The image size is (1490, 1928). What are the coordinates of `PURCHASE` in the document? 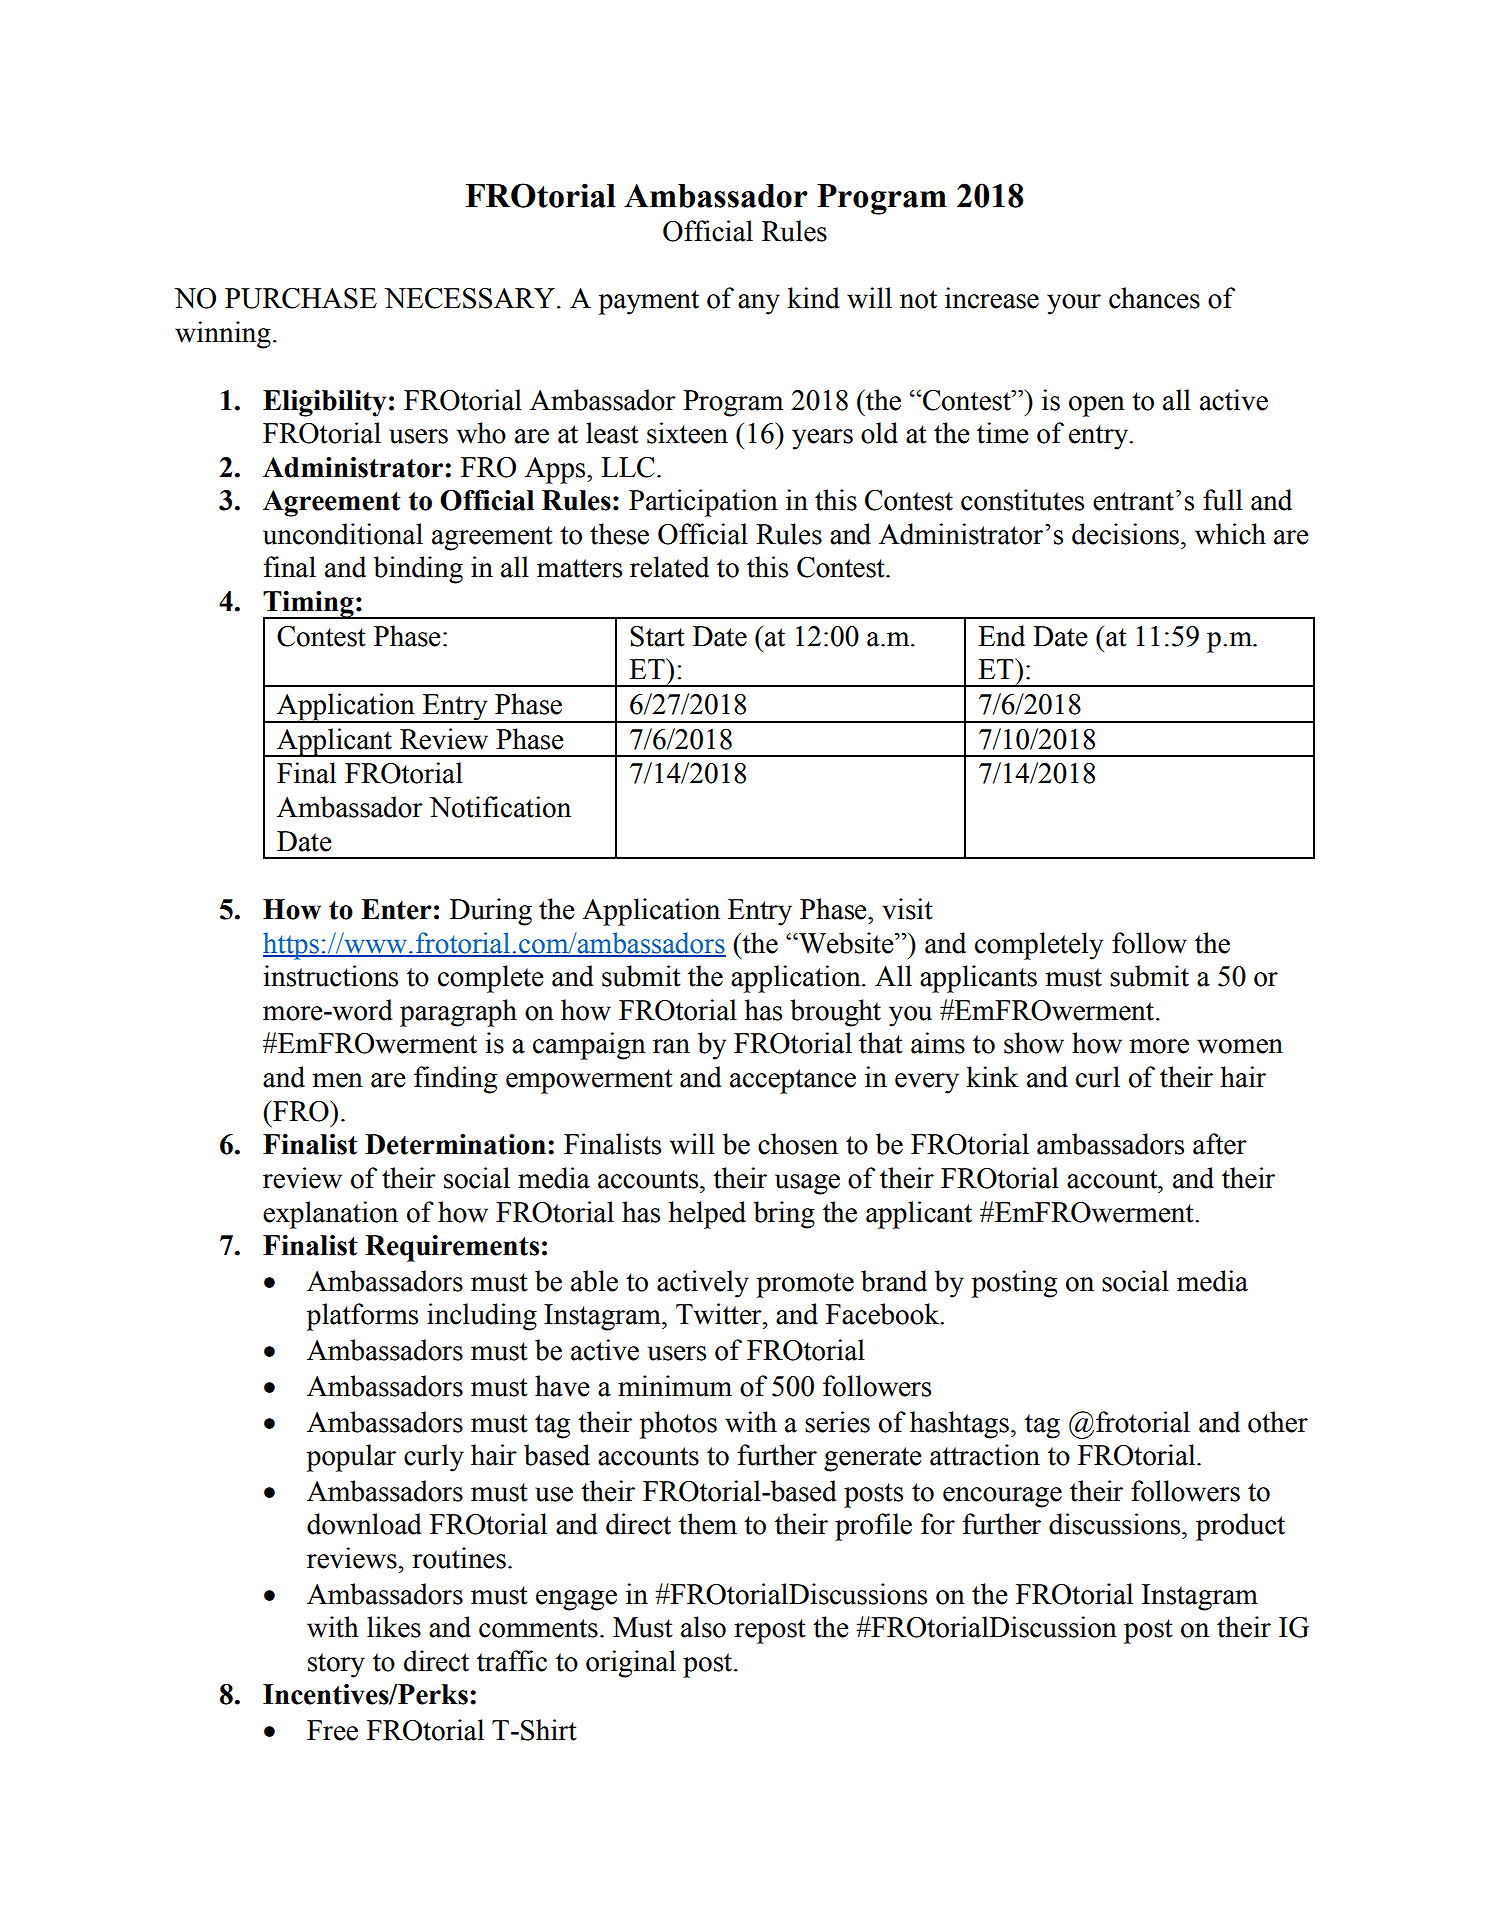 It's located at (301, 298).
